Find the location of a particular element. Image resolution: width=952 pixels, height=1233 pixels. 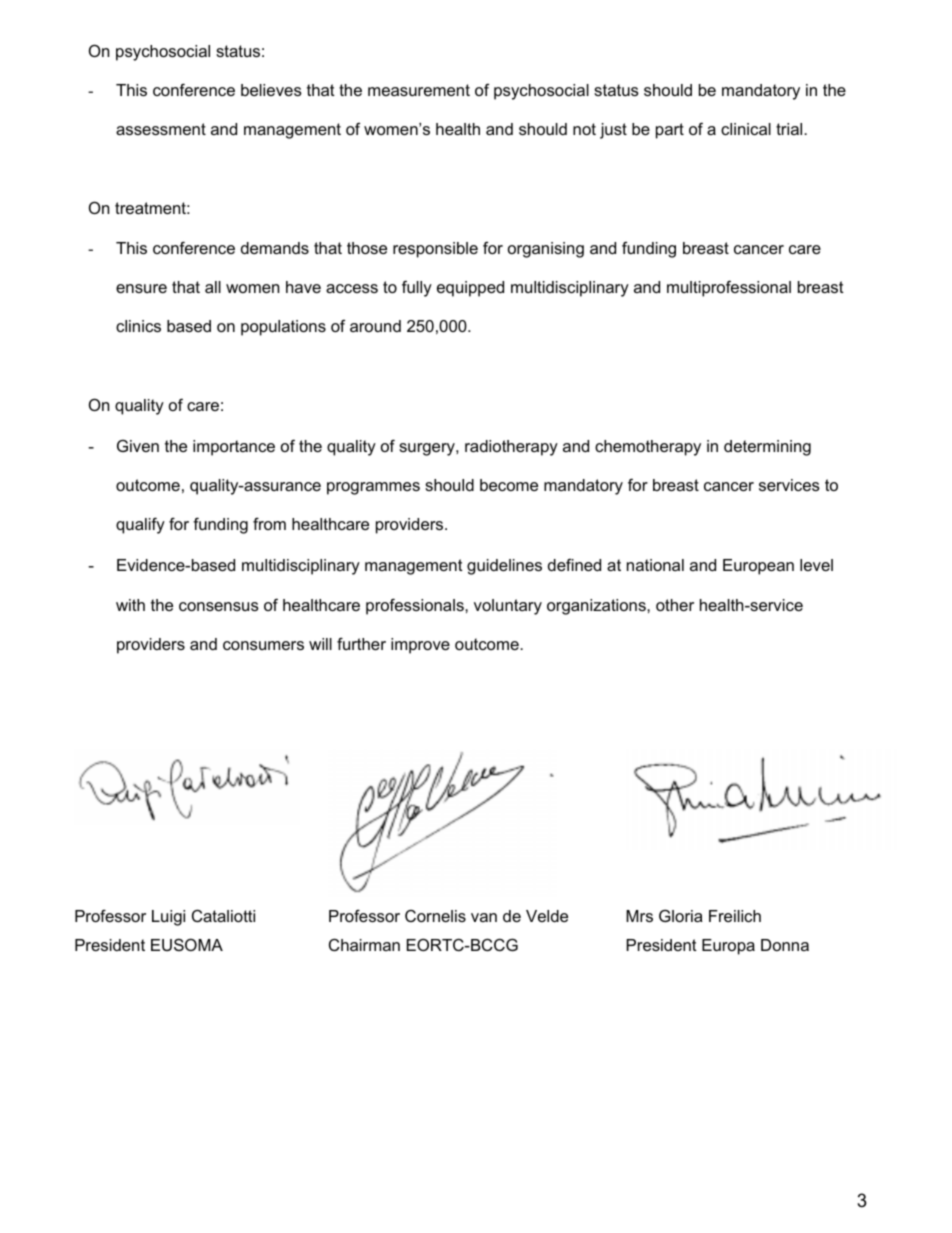

equipped is located at coordinates (470, 289).
